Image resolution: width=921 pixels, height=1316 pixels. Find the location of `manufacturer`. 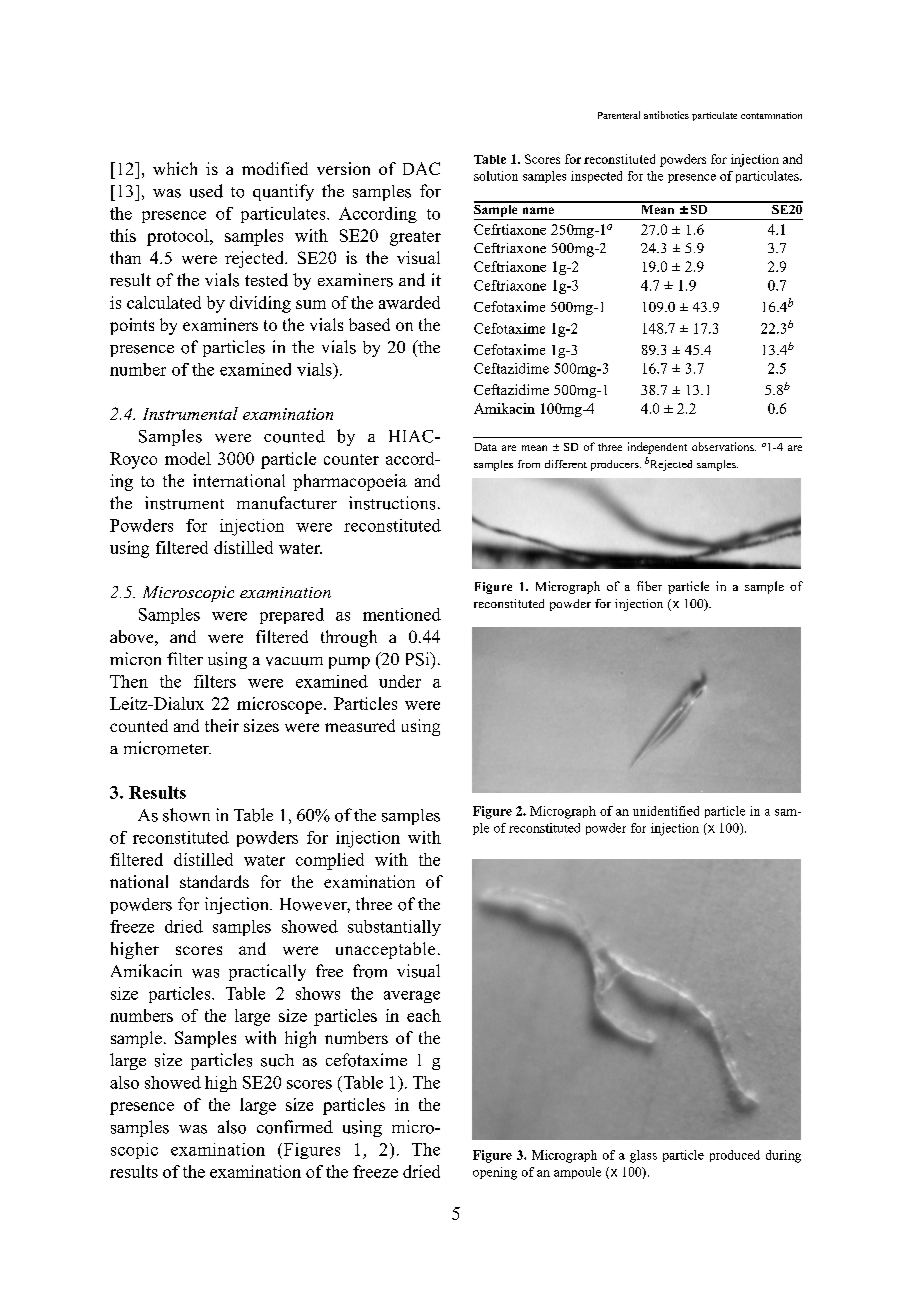

manufacturer is located at coordinates (287, 503).
